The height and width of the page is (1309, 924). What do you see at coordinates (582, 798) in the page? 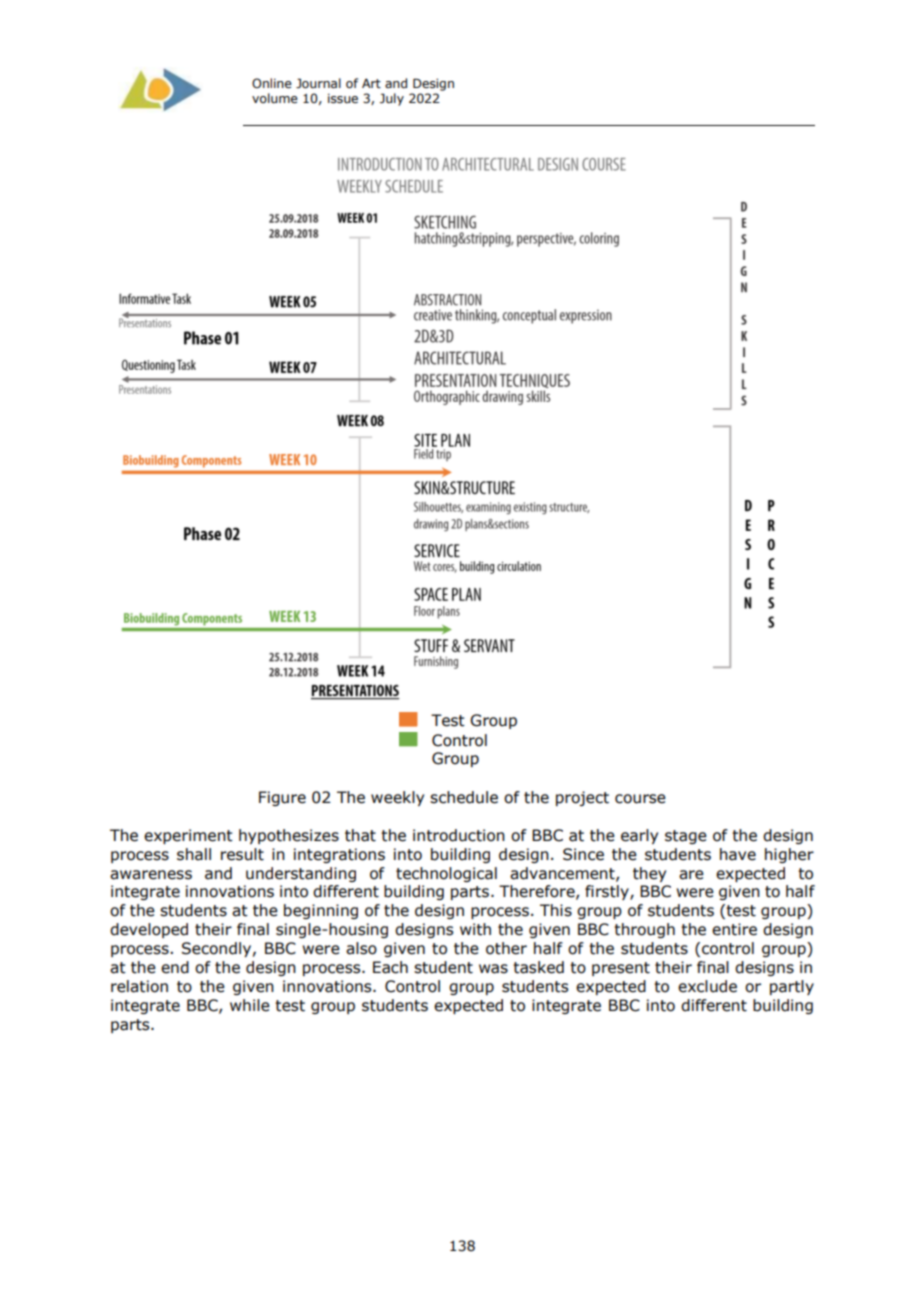
I see `project` at bounding box center [582, 798].
